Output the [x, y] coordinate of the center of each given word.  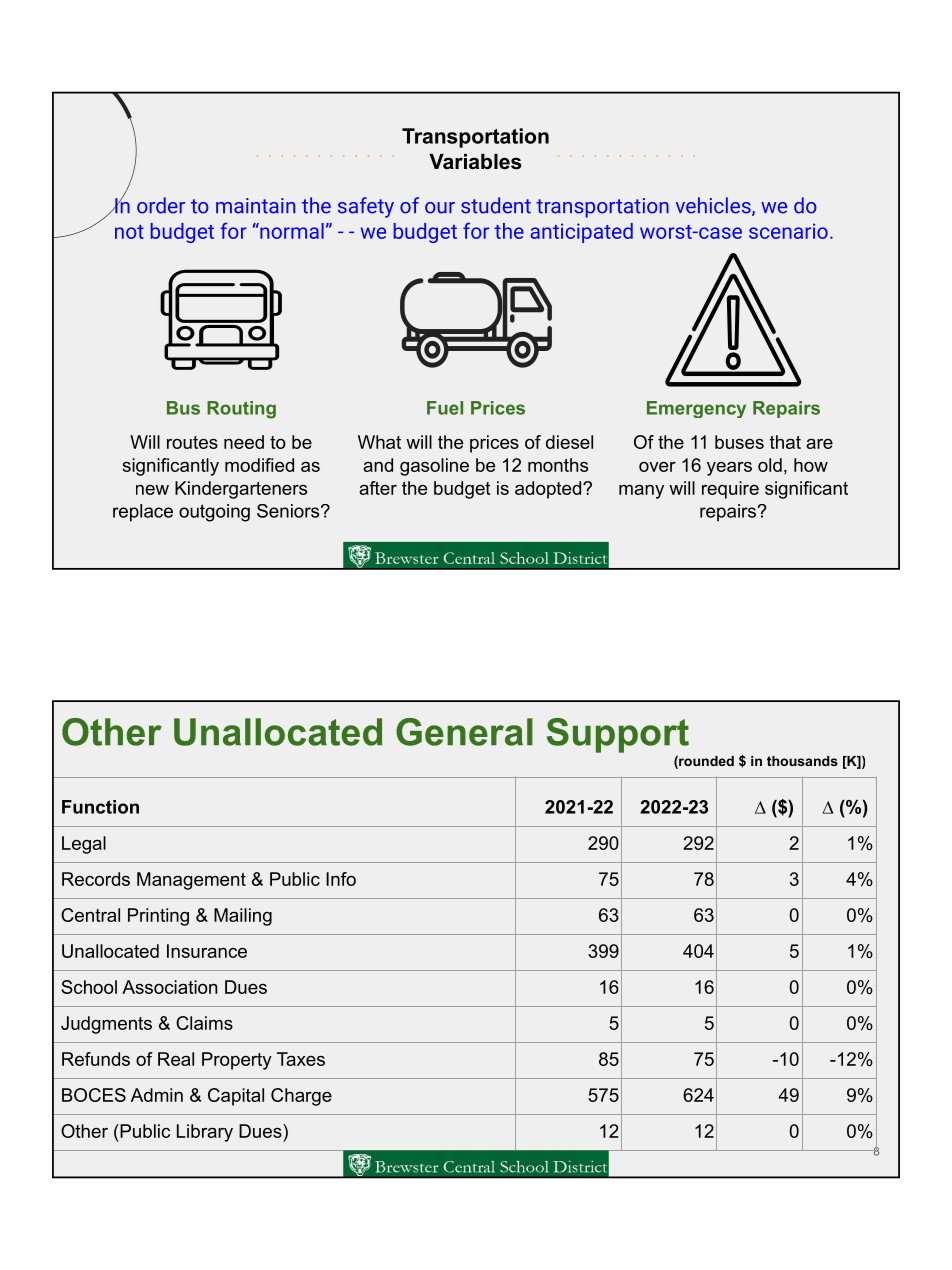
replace [143, 513]
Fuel [445, 408]
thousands [802, 761]
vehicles [714, 206]
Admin [157, 1095]
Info [341, 879]
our [440, 208]
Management [191, 881]
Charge [301, 1097]
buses [739, 442]
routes [192, 442]
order [161, 205]
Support [618, 735]
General [464, 732]
